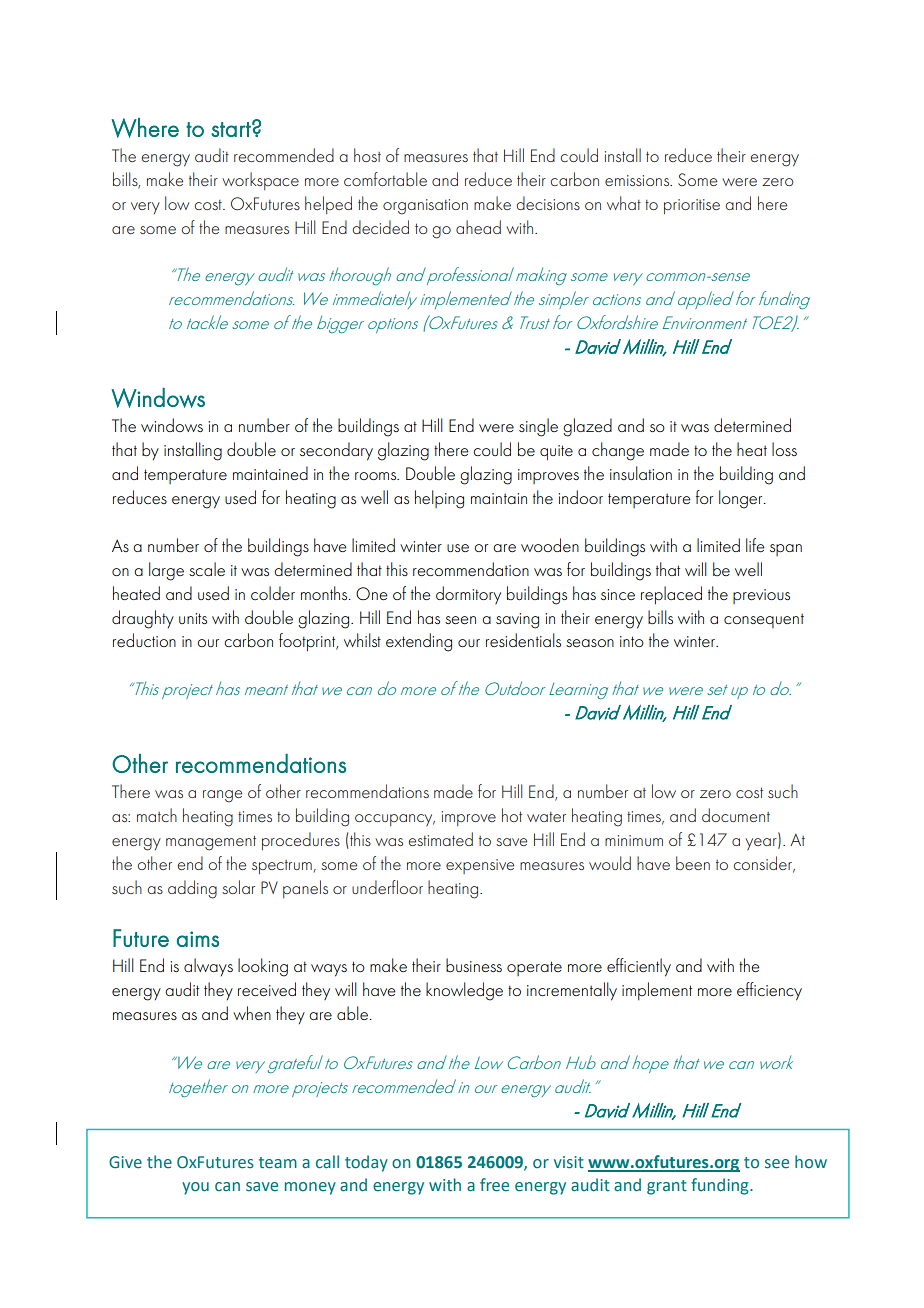 The image size is (924, 1308). I want to click on scale, so click(207, 569).
